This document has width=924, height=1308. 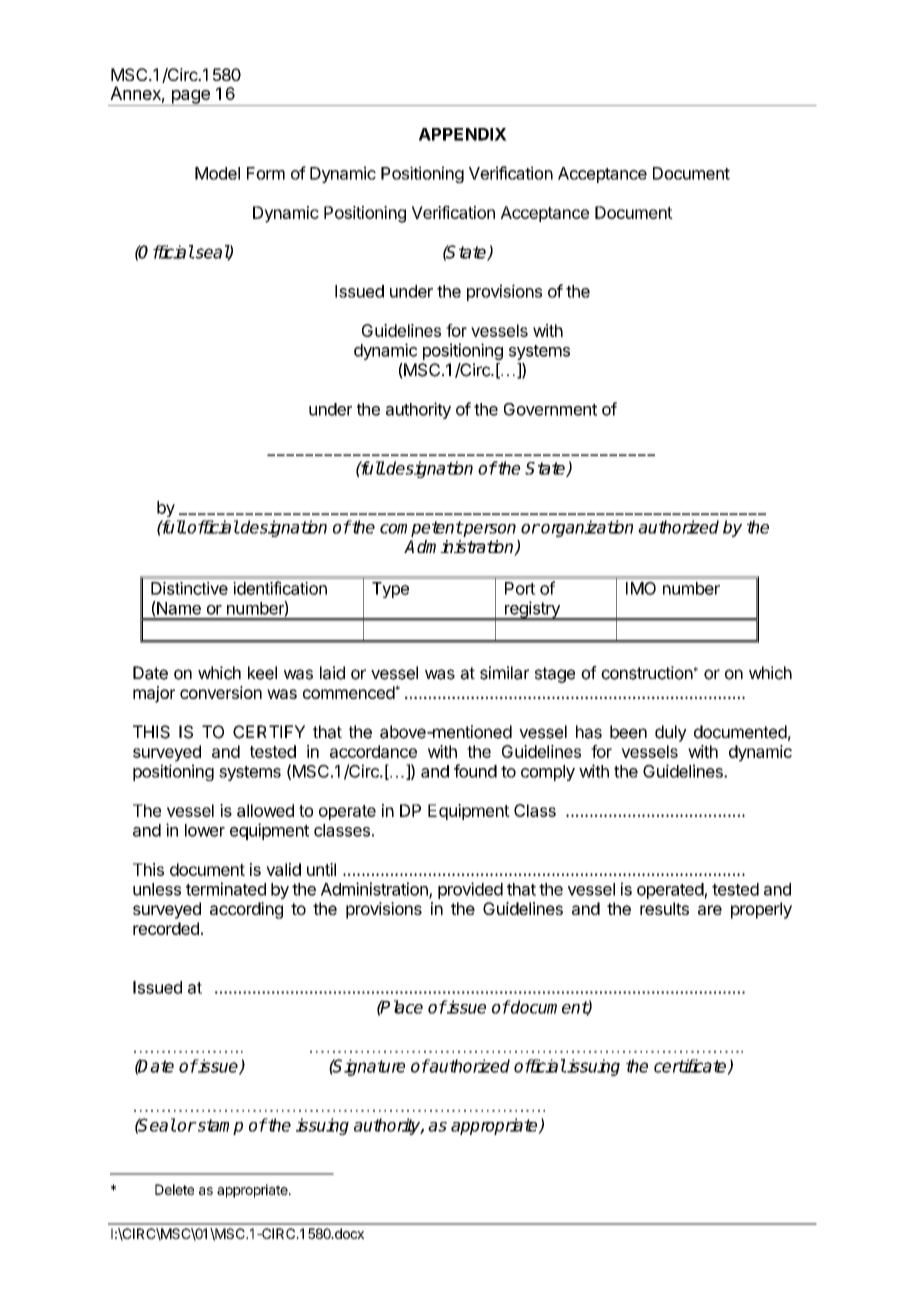 What do you see at coordinates (710, 910) in the document?
I see `are` at bounding box center [710, 910].
